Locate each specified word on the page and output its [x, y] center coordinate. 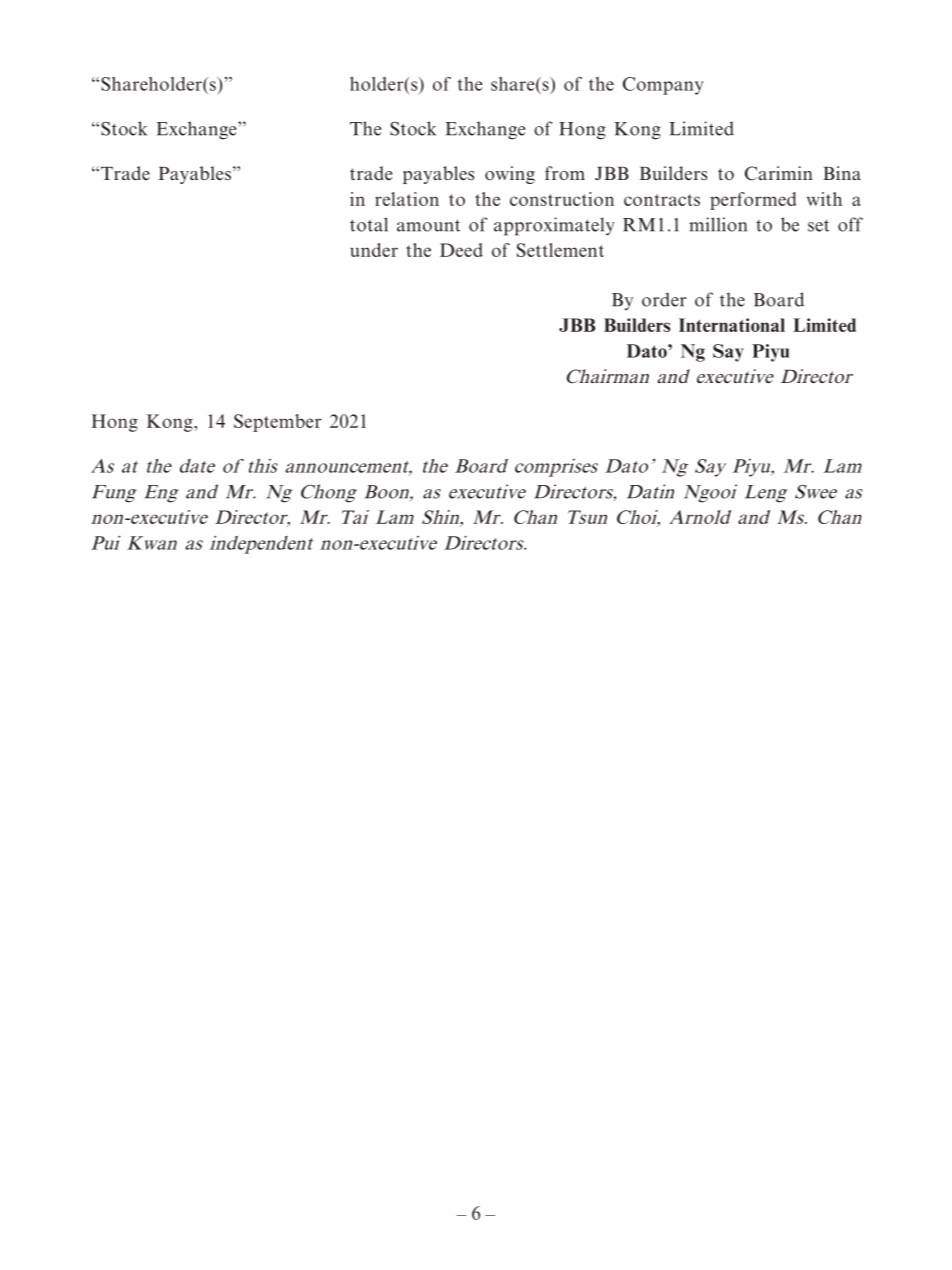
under [374, 250]
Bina [842, 173]
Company [663, 86]
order [664, 299]
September [278, 423]
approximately [554, 226]
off [850, 224]
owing [510, 175]
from [565, 173]
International [732, 325]
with [824, 199]
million [718, 224]
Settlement [560, 250]
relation [407, 199]
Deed [461, 250]
